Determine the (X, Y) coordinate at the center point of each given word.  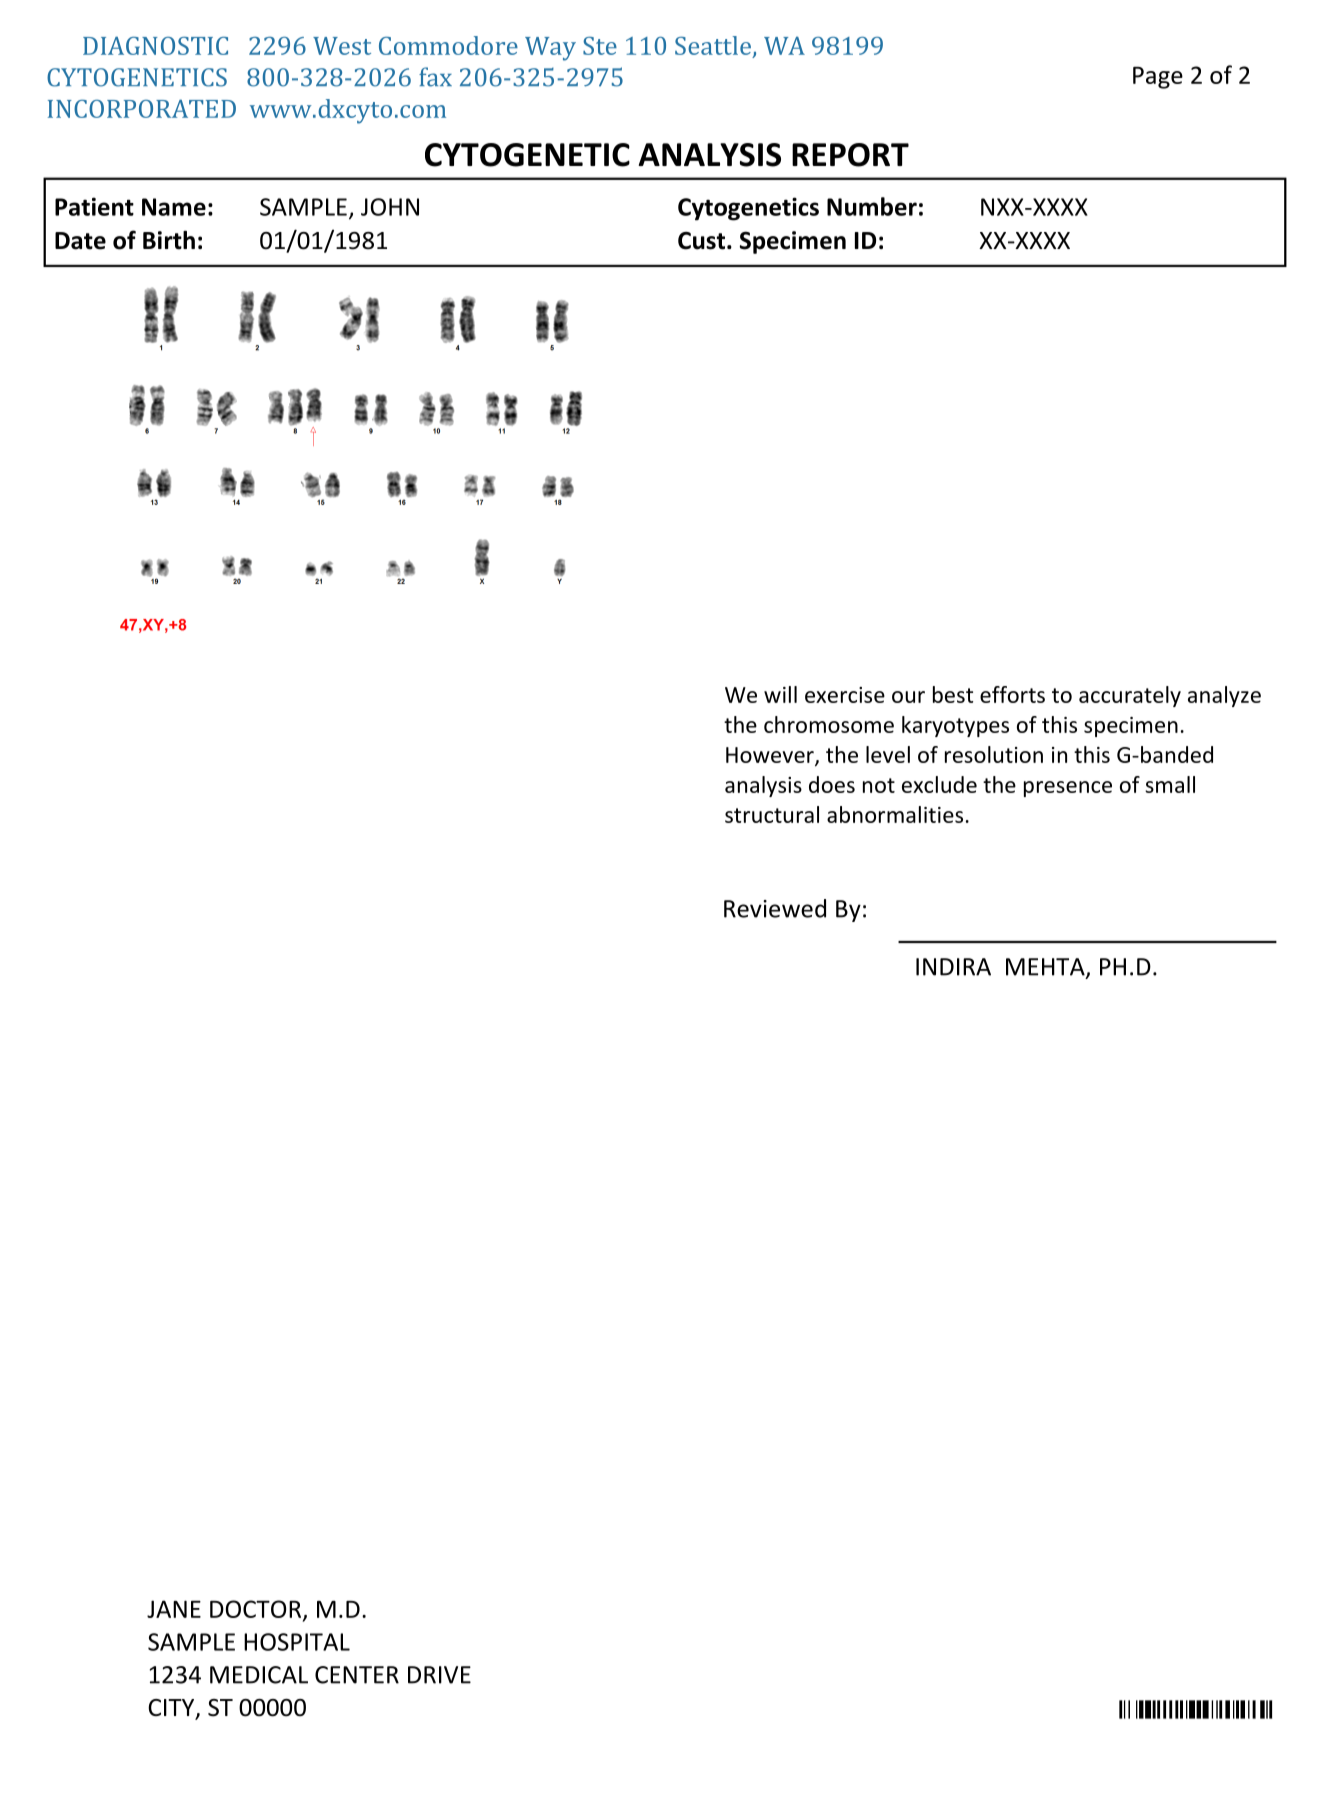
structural (772, 814)
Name (174, 207)
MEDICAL (259, 1675)
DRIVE (439, 1675)
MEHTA (1046, 968)
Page (1158, 78)
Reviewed (775, 908)
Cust (703, 241)
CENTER (357, 1675)
